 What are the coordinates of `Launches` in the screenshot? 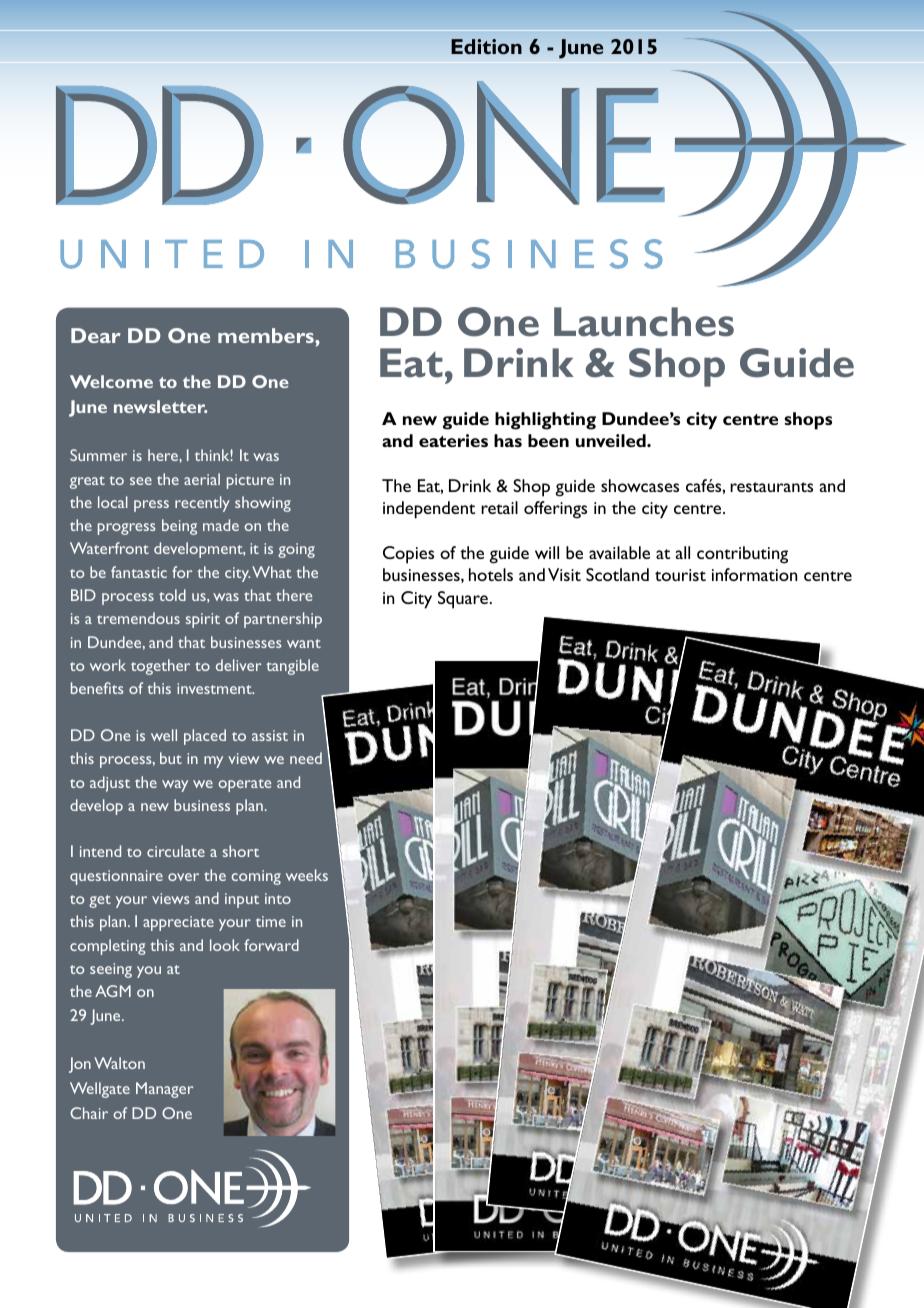 It's located at (644, 322).
